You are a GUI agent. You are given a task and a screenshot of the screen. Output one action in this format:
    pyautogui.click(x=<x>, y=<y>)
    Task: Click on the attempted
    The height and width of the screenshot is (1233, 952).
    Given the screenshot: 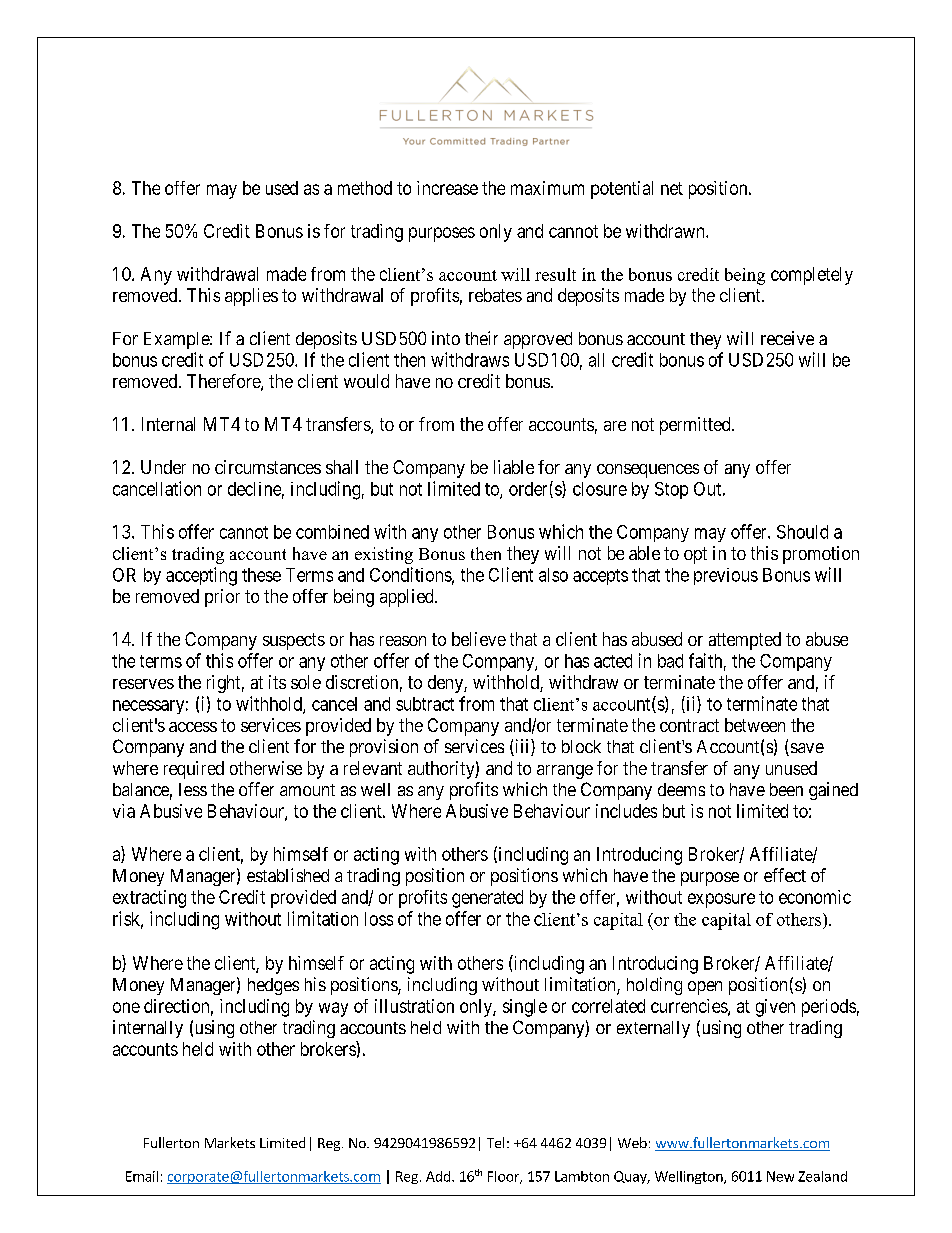 What is the action you would take?
    pyautogui.click(x=745, y=641)
